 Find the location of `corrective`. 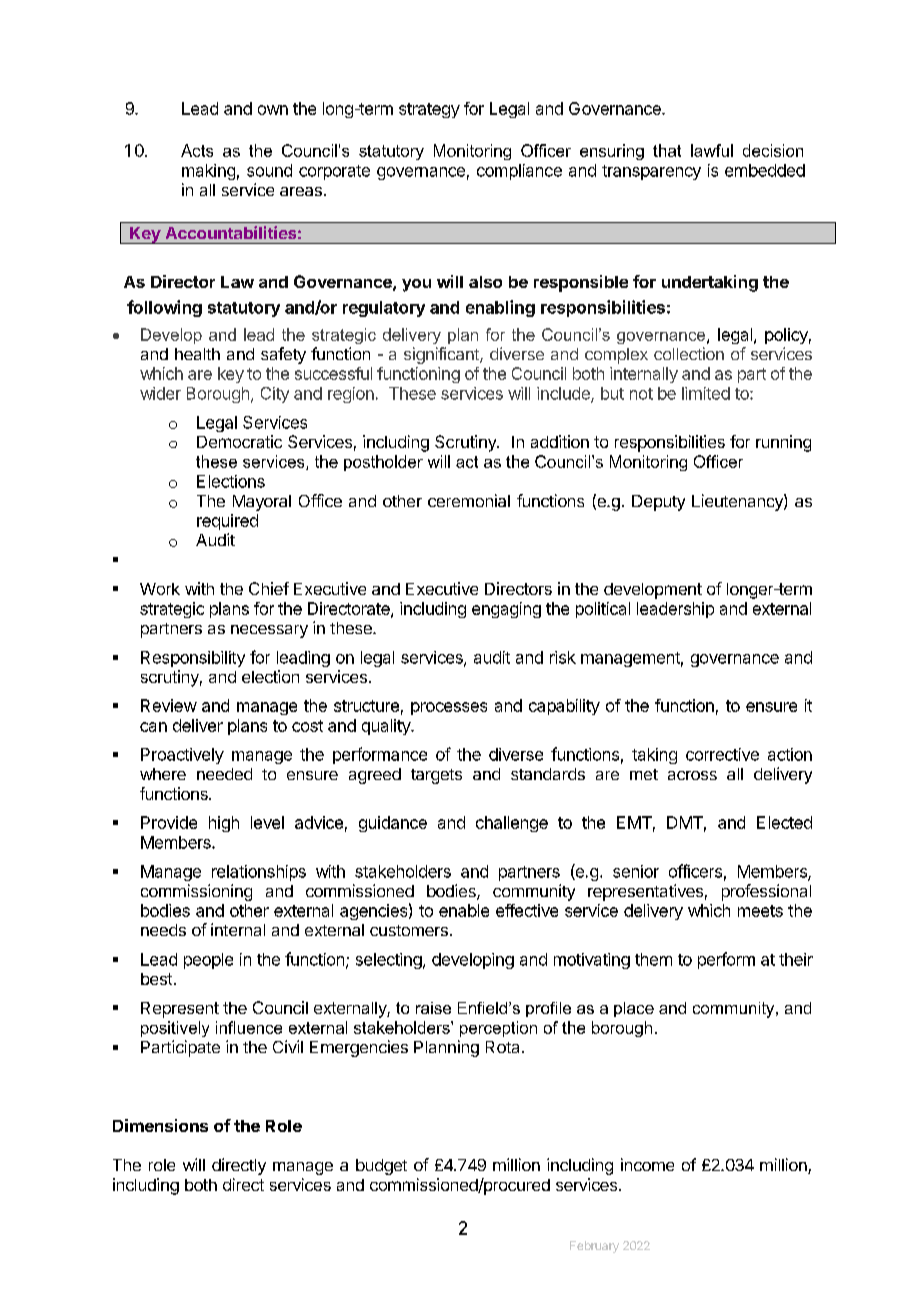

corrective is located at coordinates (722, 754).
